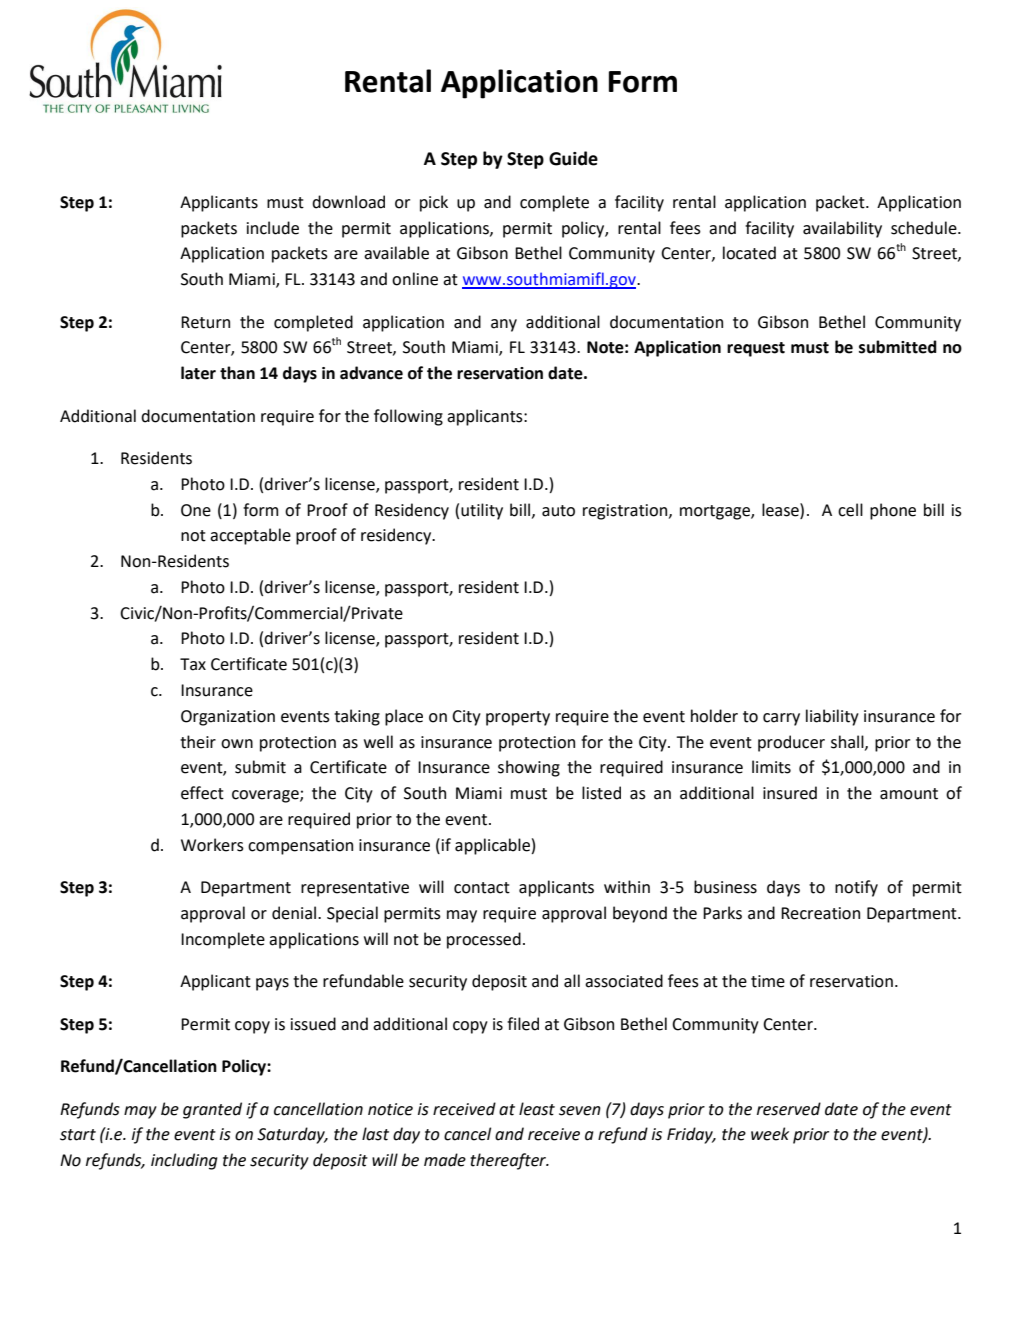  Describe the element at coordinates (434, 203) in the page. I see `pick` at that location.
